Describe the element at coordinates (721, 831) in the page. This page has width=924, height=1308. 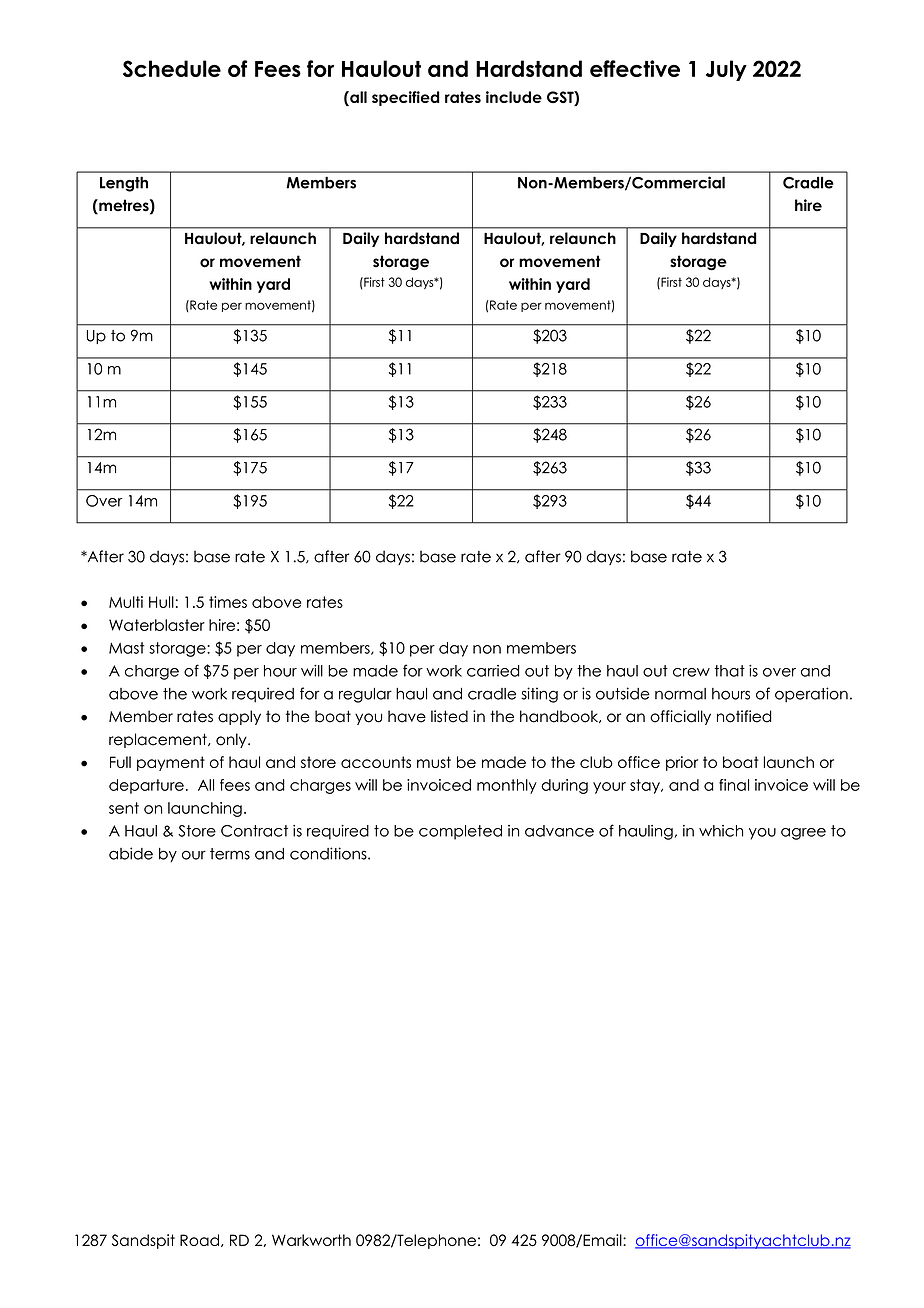
I see `which` at that location.
